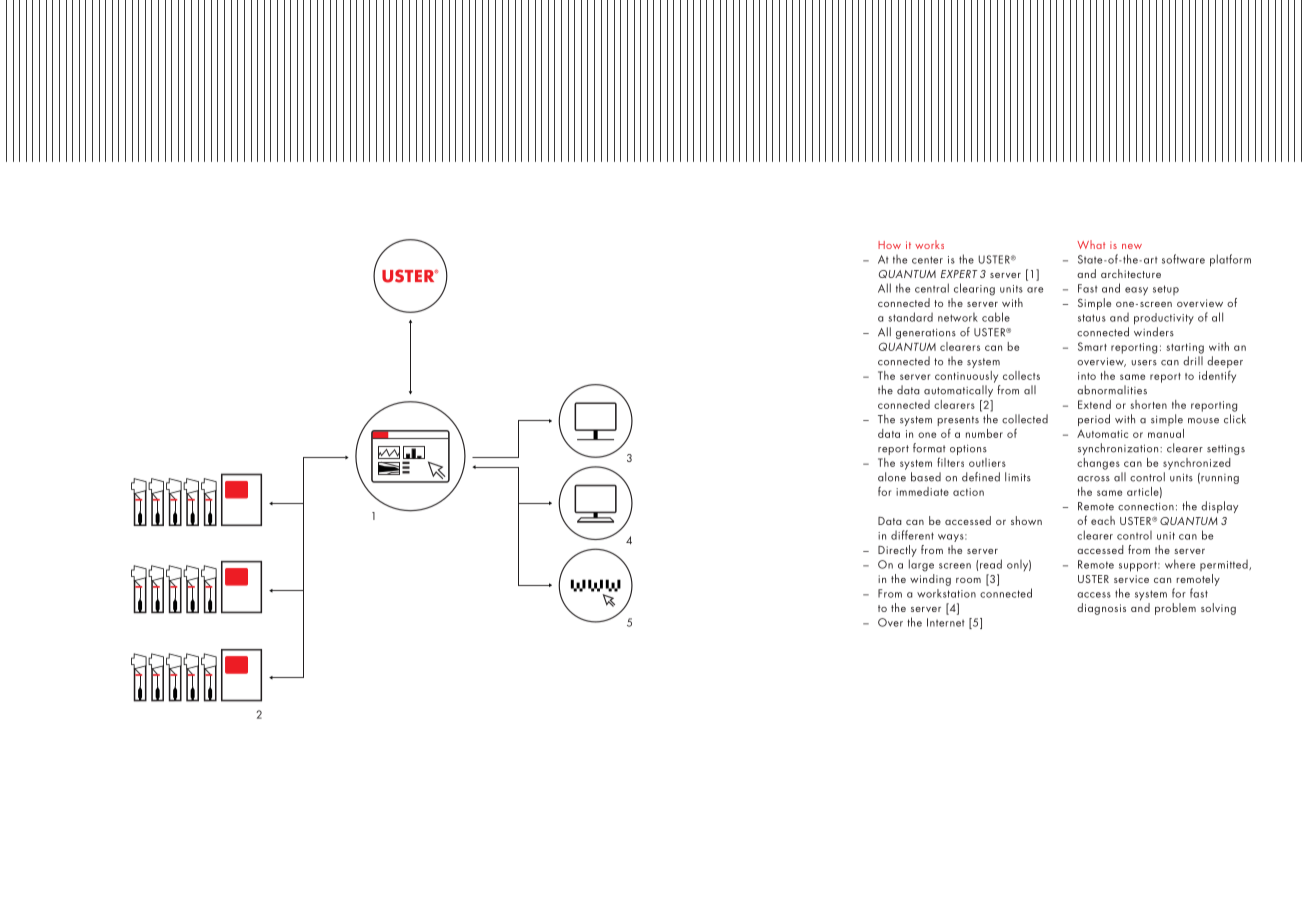 The width and height of the document is (1308, 924). What do you see at coordinates (1101, 609) in the document?
I see `diagnosis` at bounding box center [1101, 609].
